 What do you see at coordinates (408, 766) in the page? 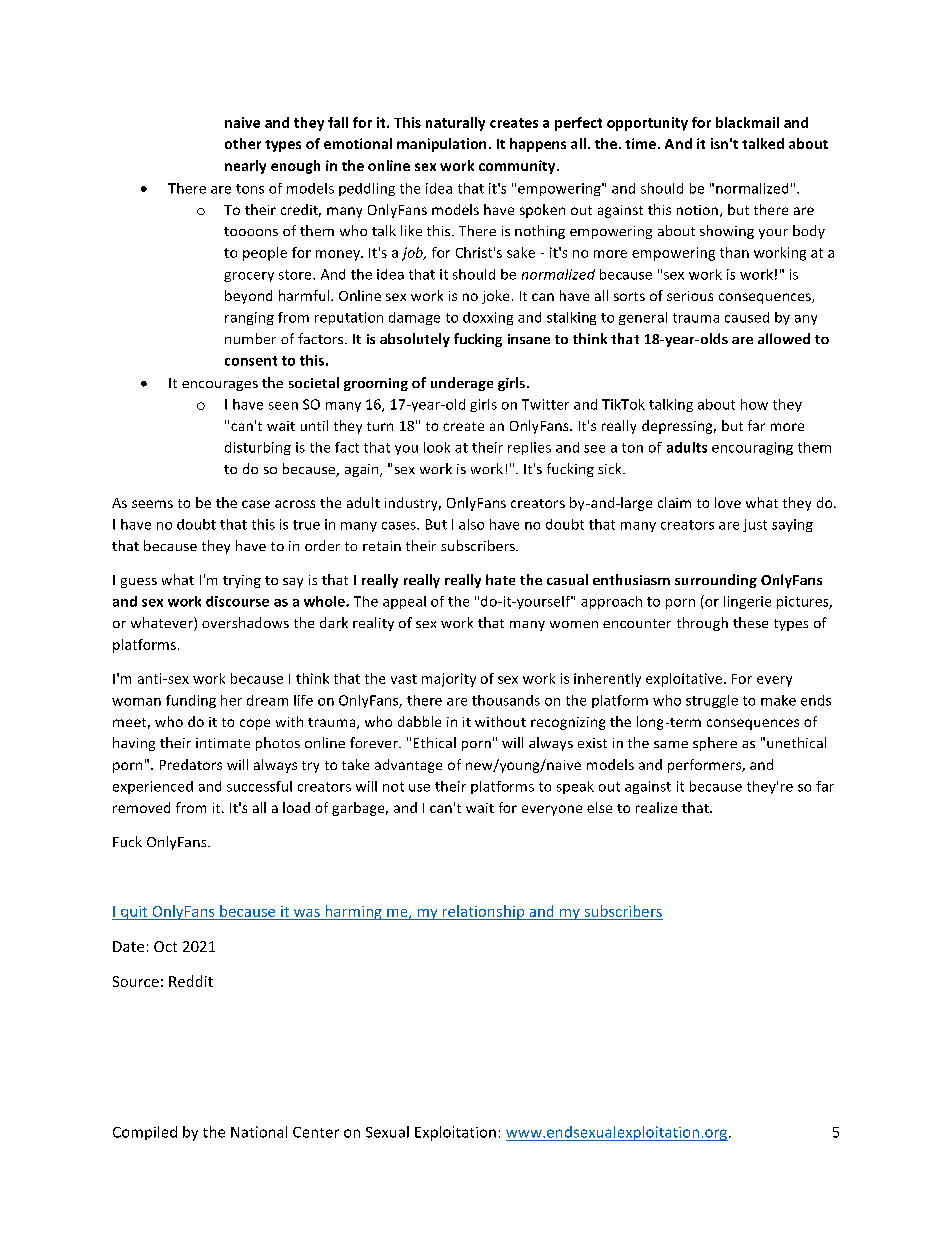
I see `advantage` at bounding box center [408, 766].
